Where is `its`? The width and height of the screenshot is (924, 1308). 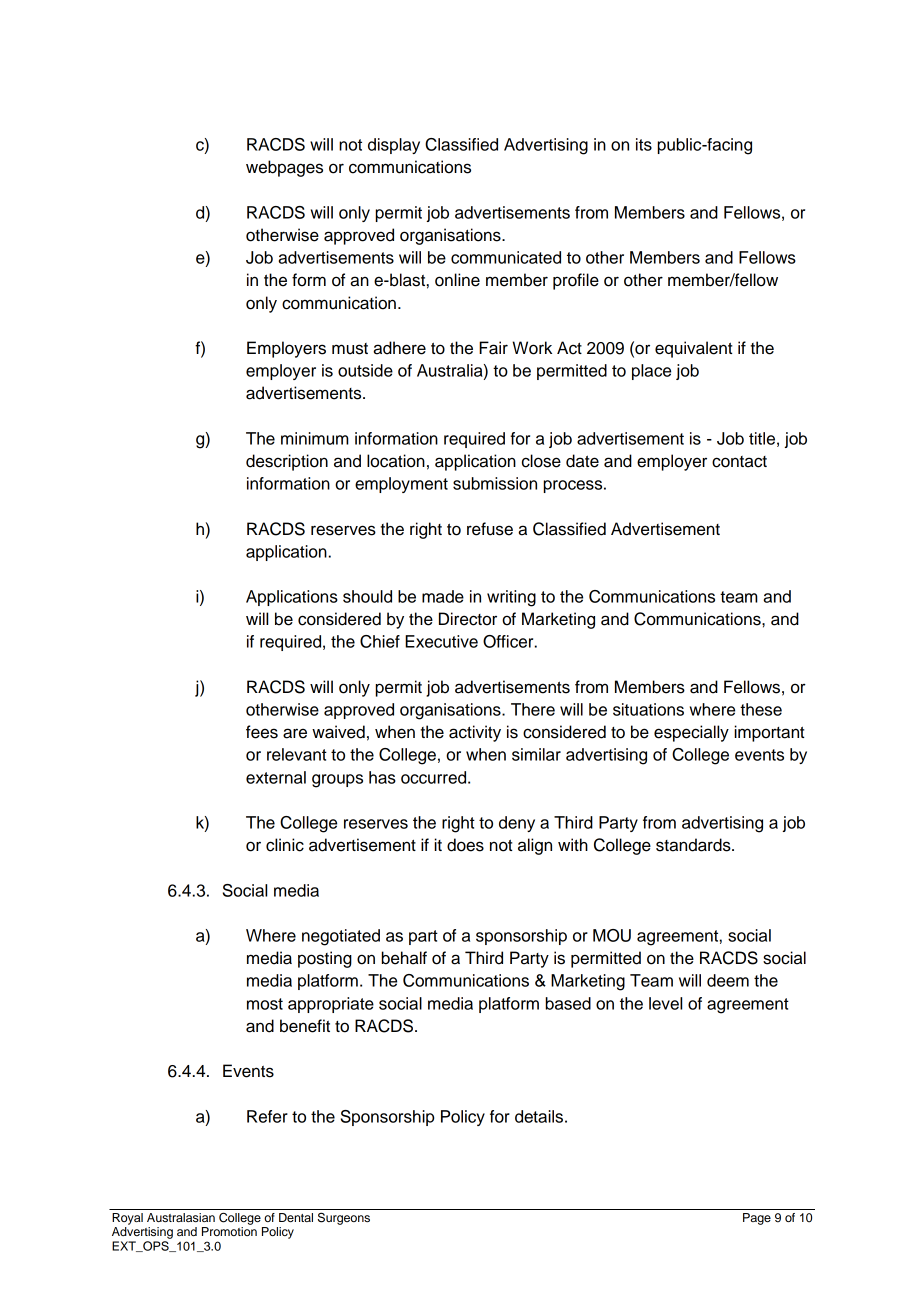
its is located at coordinates (644, 144).
